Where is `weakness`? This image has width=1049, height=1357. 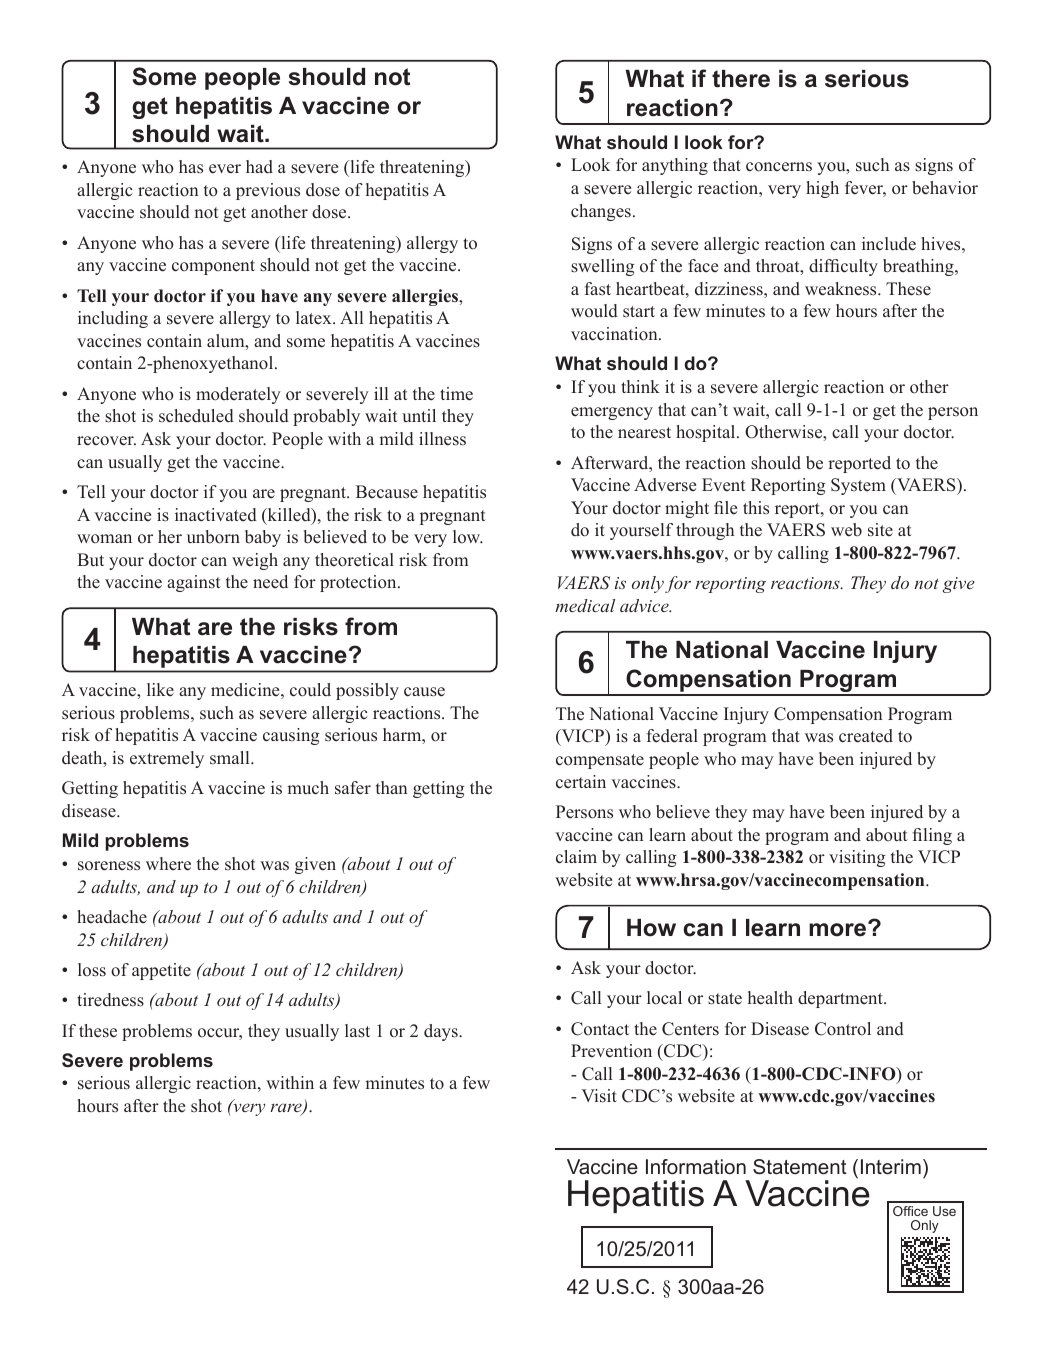
weakness is located at coordinates (842, 289).
